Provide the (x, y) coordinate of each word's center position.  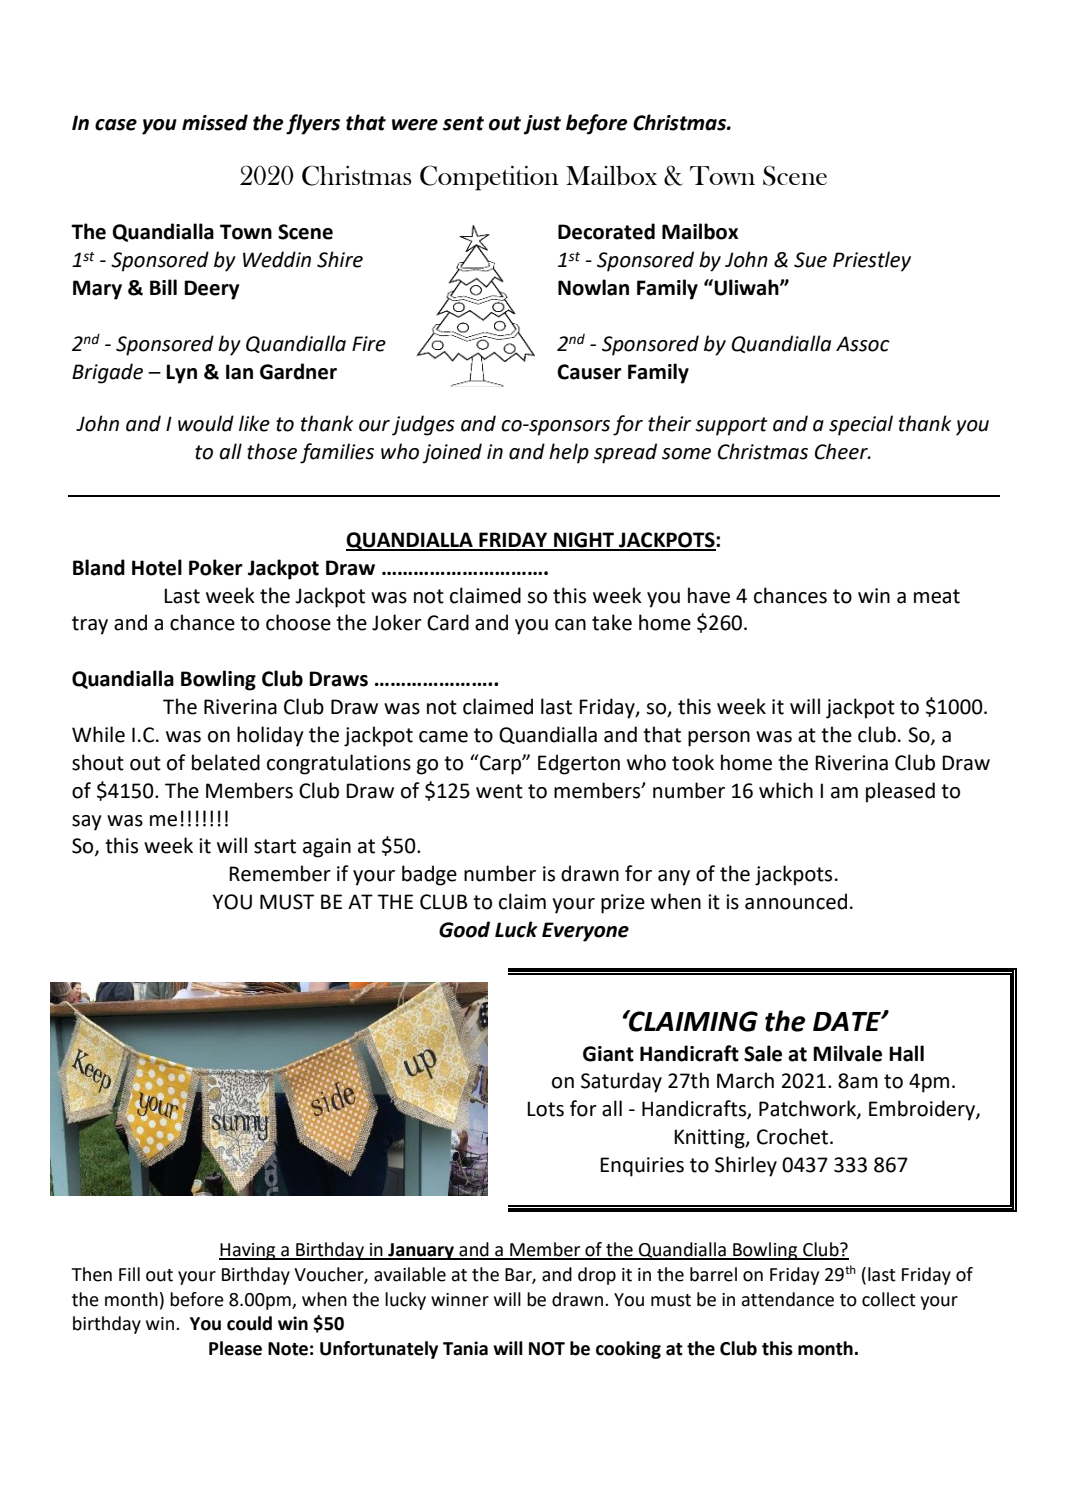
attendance (788, 1299)
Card (448, 622)
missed (215, 122)
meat (937, 596)
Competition (489, 178)
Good (464, 929)
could (249, 1323)
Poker (216, 567)
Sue (810, 260)
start (275, 846)
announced (796, 901)
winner (460, 1300)
